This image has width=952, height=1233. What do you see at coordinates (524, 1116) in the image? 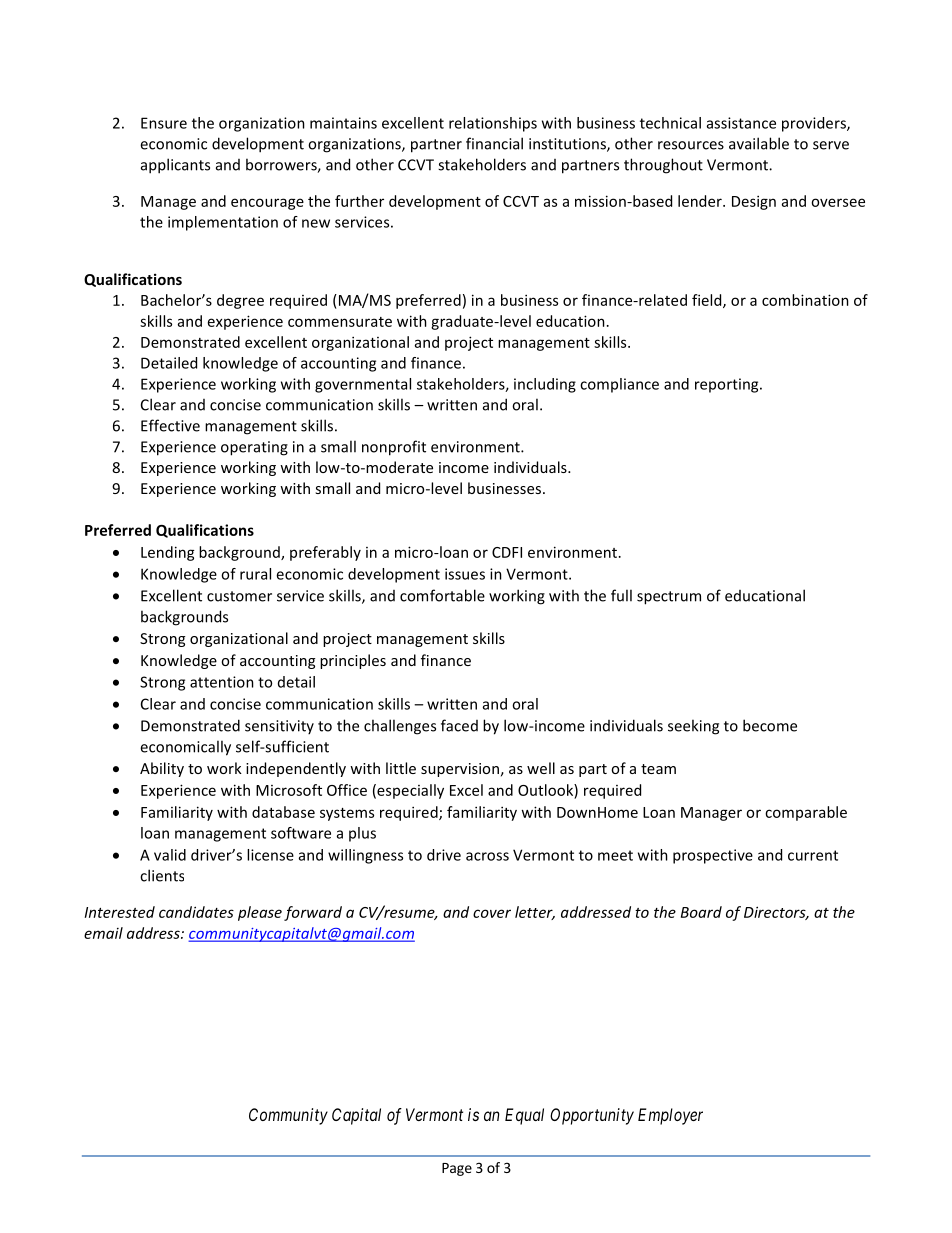
I see `Equal` at bounding box center [524, 1116].
